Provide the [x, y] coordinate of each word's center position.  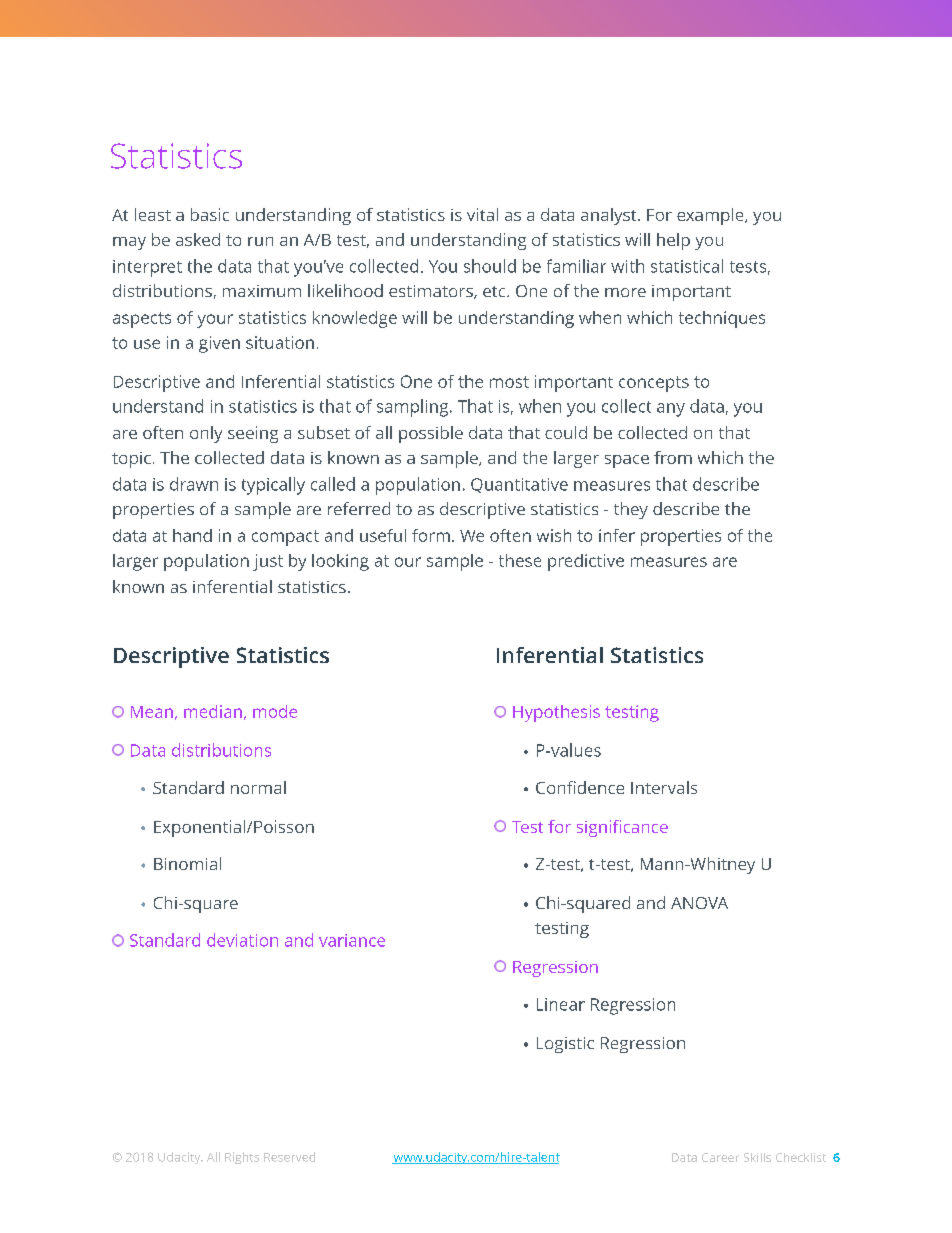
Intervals [664, 787]
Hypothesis [556, 713]
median [213, 711]
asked [198, 239]
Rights [242, 1158]
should [490, 266]
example [711, 216]
